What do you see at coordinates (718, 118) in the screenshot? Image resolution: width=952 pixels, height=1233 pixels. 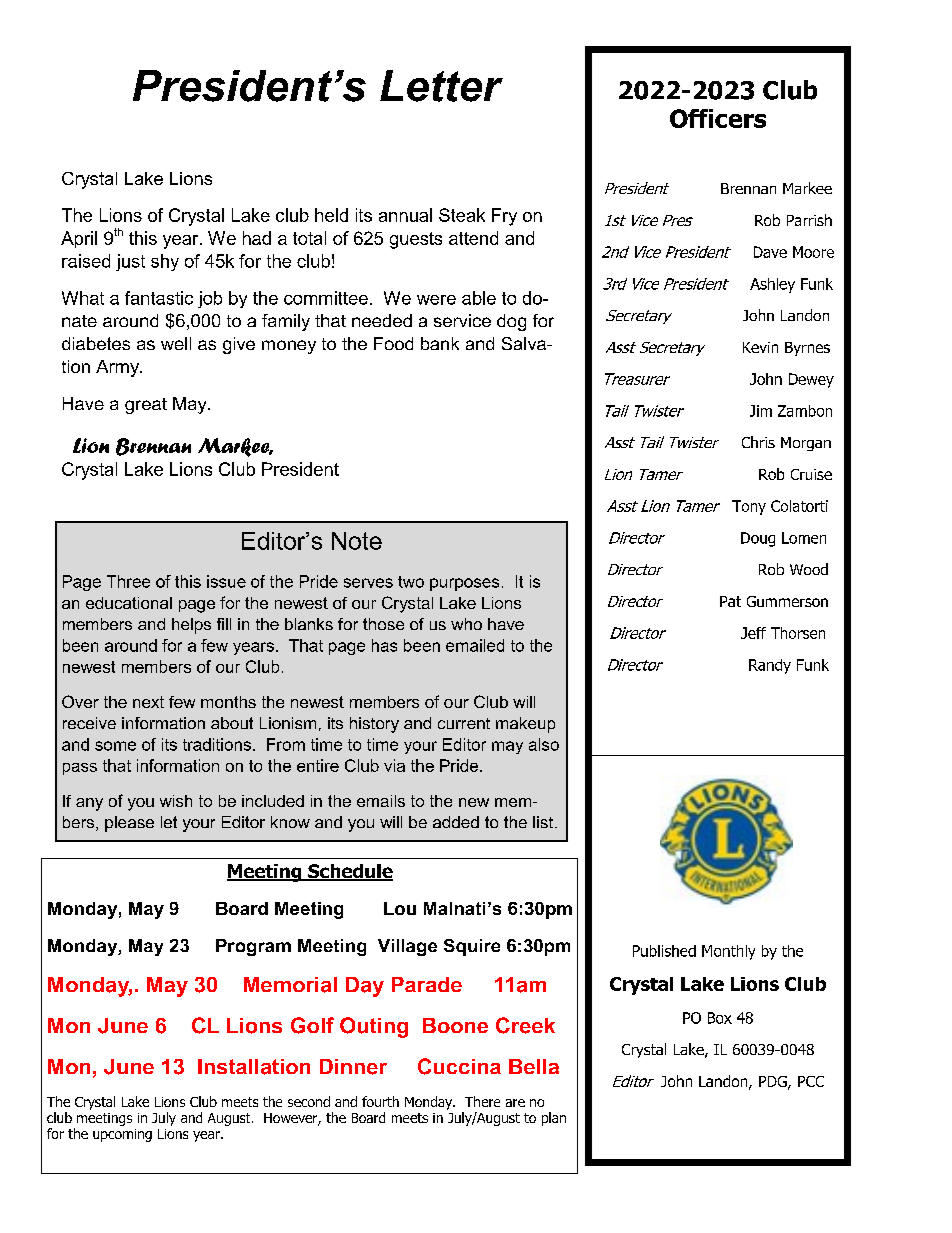 I see `Officers` at bounding box center [718, 118].
